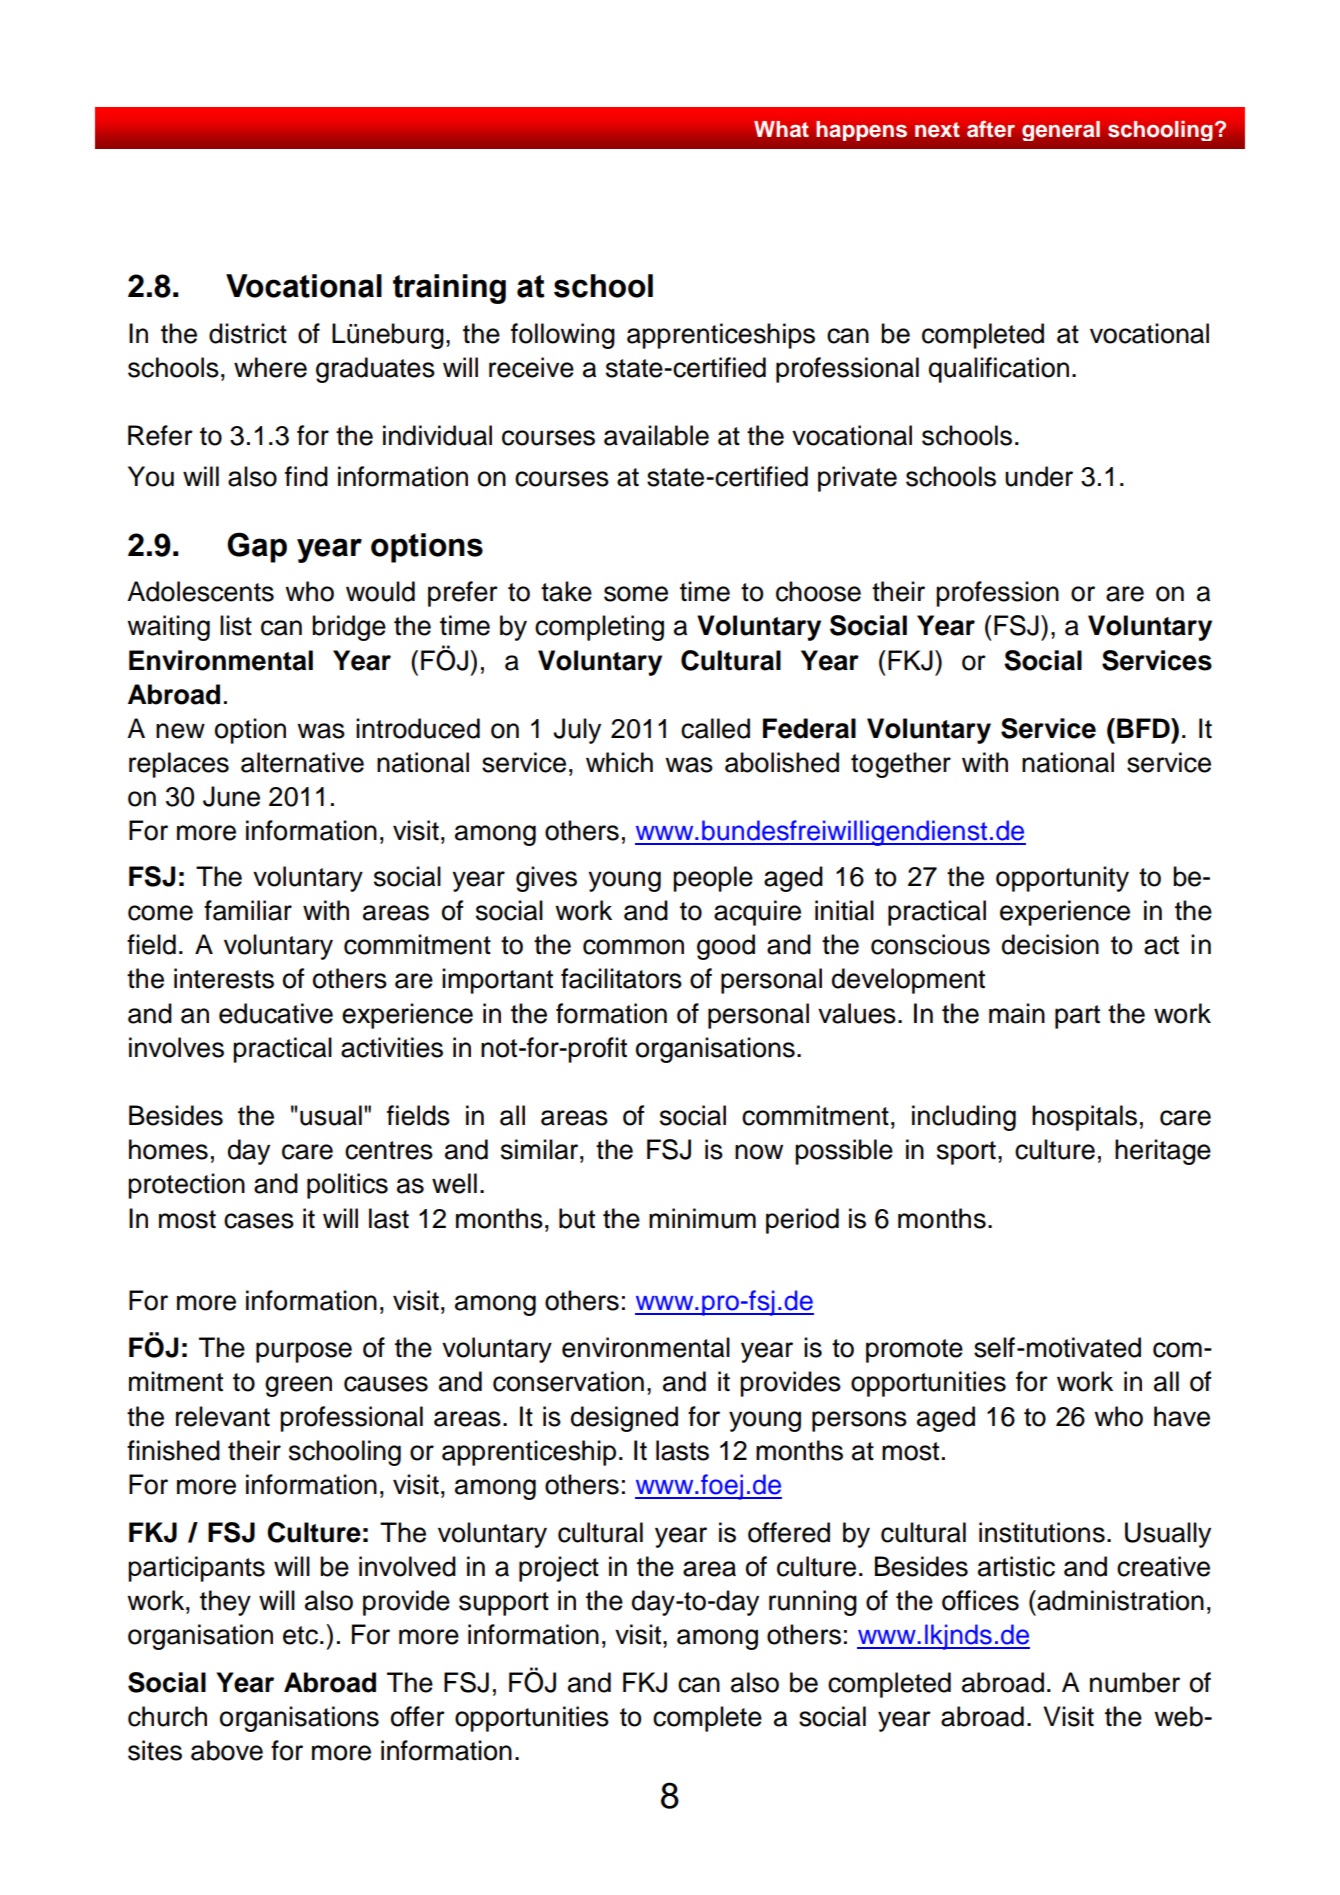  I want to click on decision, so click(1050, 944).
